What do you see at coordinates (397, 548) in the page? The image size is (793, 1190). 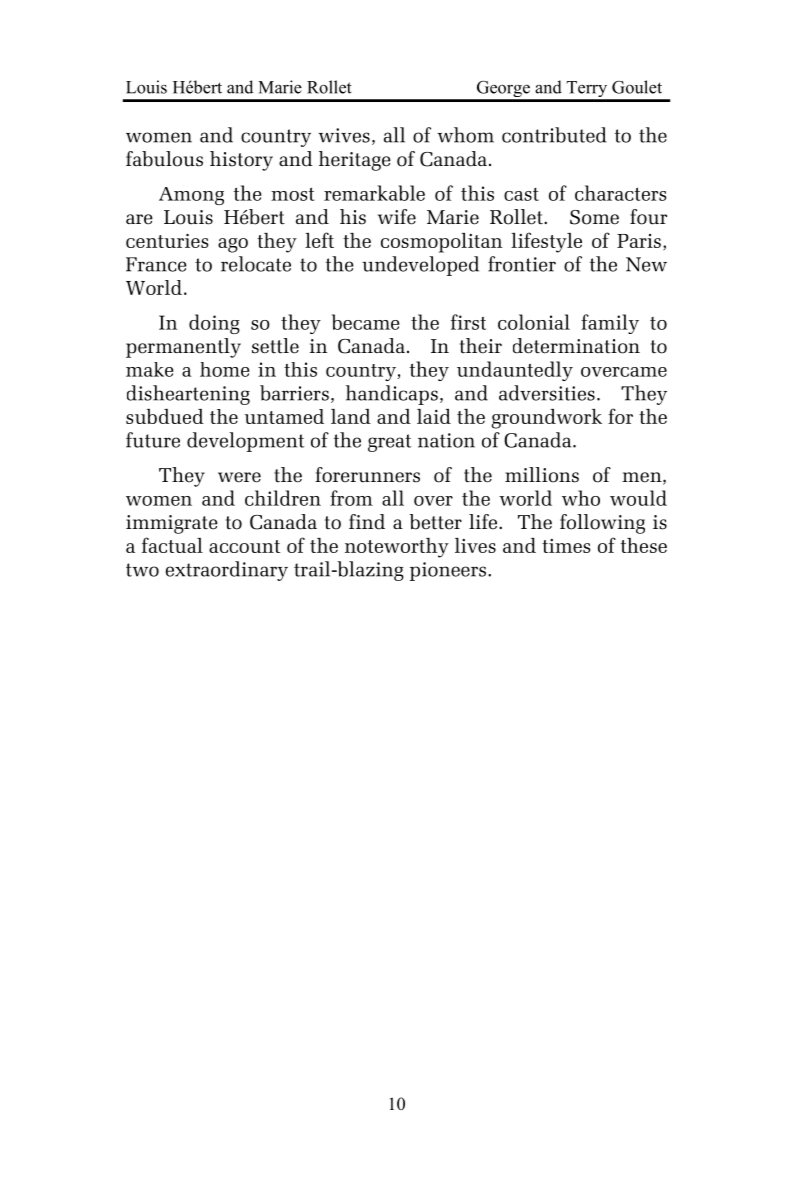 I see `noteworthy` at bounding box center [397, 548].
